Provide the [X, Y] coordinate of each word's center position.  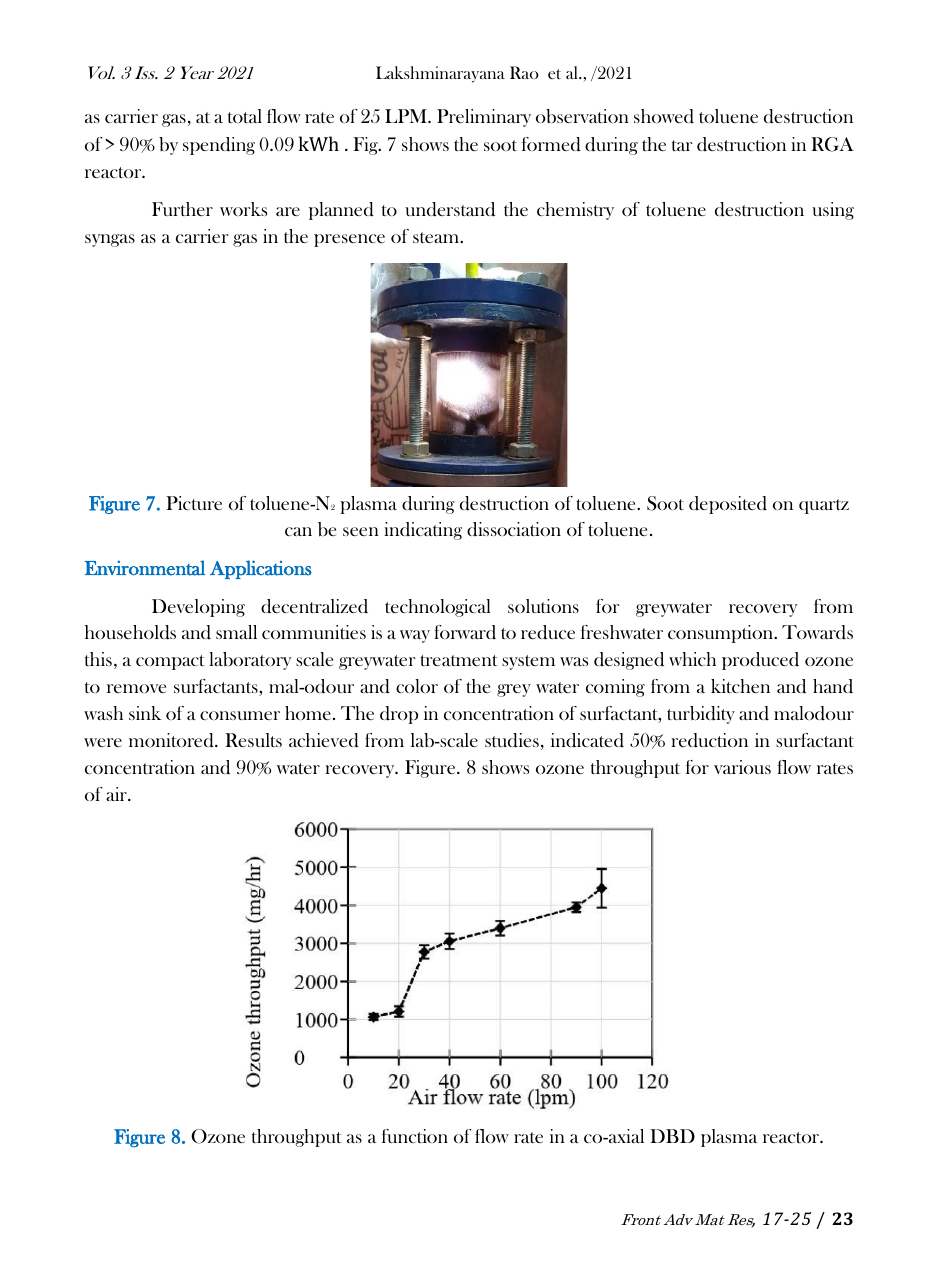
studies [512, 740]
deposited [728, 505]
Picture [194, 503]
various [742, 767]
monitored [172, 740]
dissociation [514, 529]
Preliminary [484, 118]
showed [664, 116]
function [415, 1136]
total [245, 116]
